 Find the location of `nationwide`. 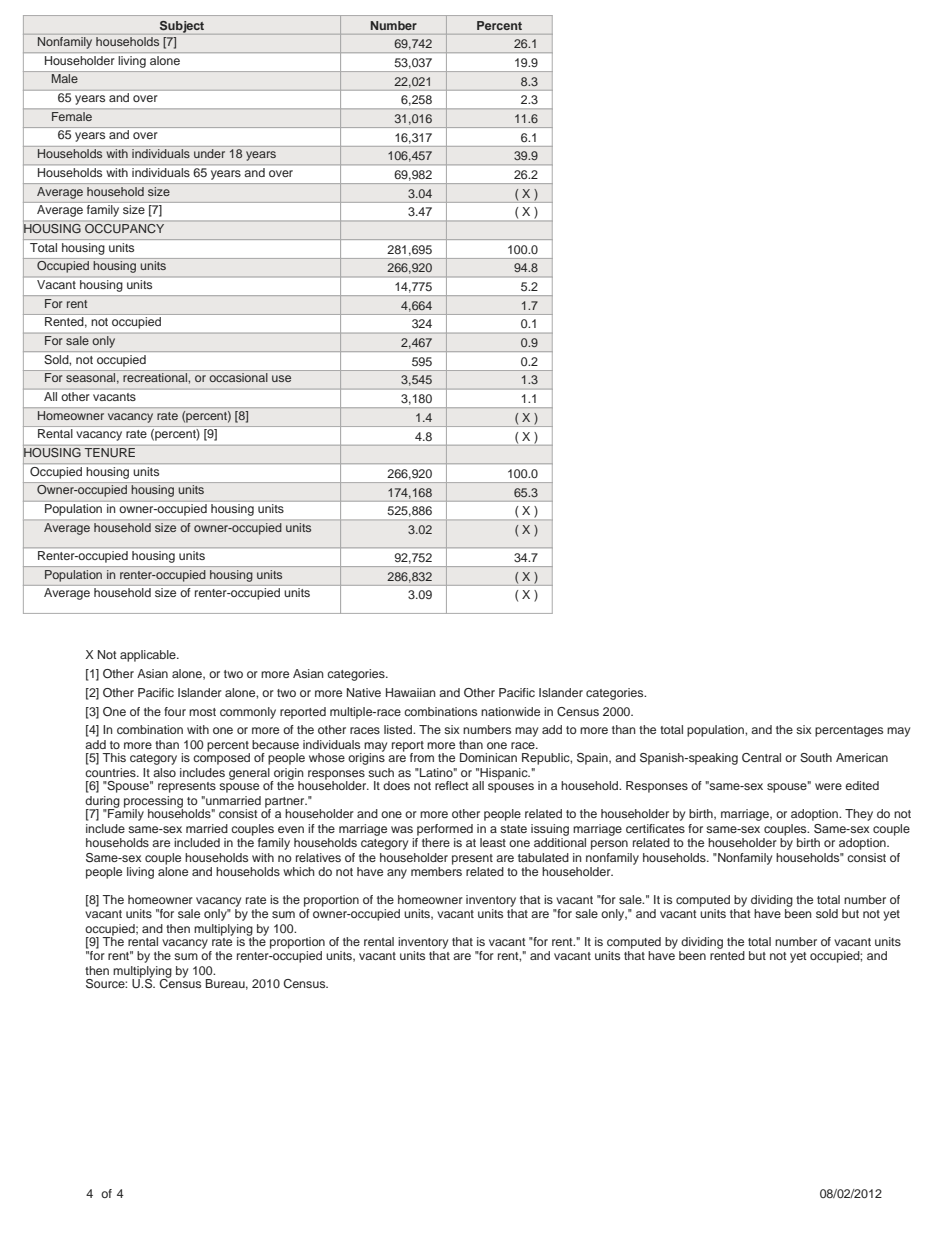

nationwide is located at coordinates (510, 711).
